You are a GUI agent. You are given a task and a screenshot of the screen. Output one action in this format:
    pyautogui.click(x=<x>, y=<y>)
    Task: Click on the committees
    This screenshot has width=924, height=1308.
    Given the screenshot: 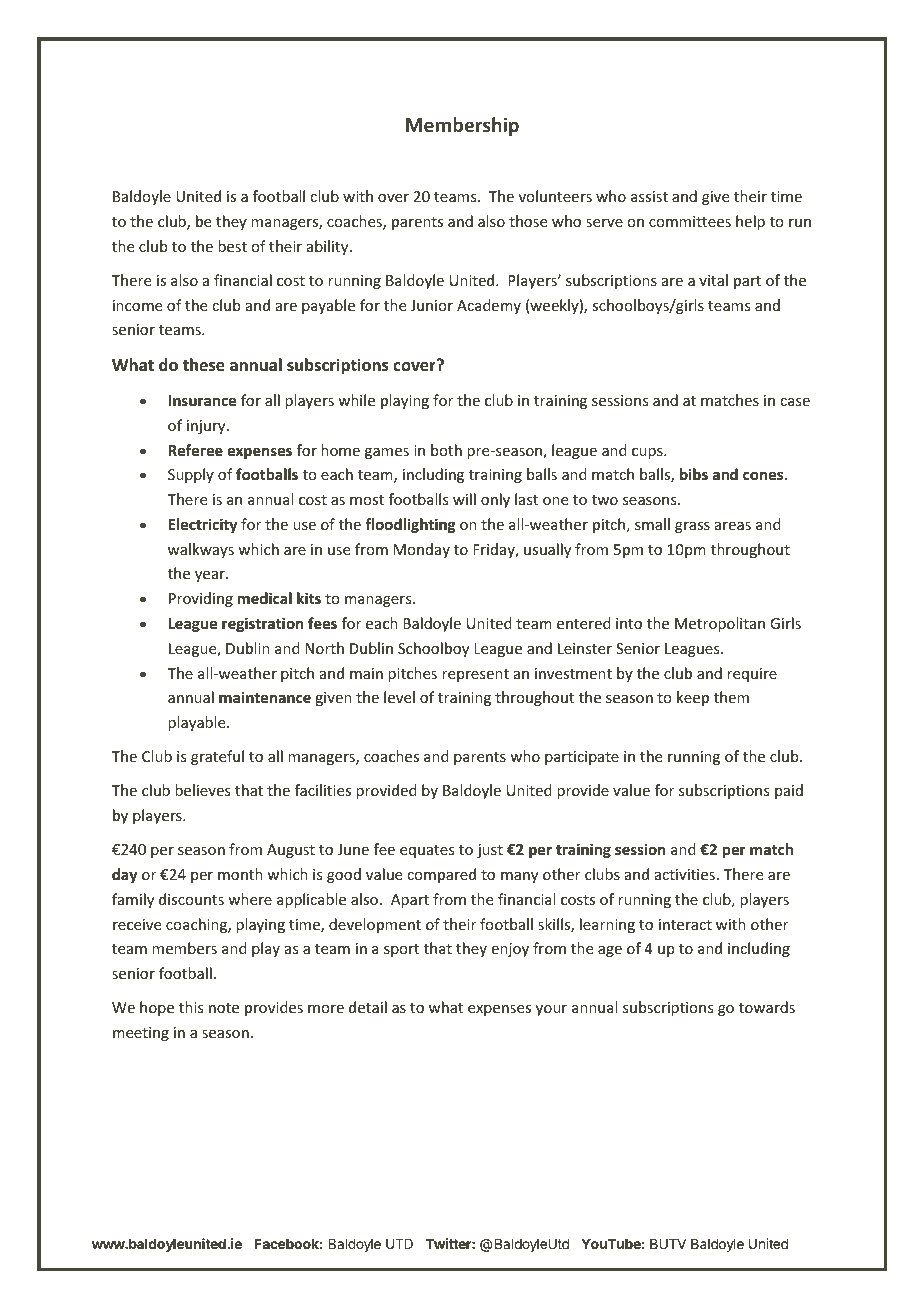 What is the action you would take?
    pyautogui.click(x=690, y=221)
